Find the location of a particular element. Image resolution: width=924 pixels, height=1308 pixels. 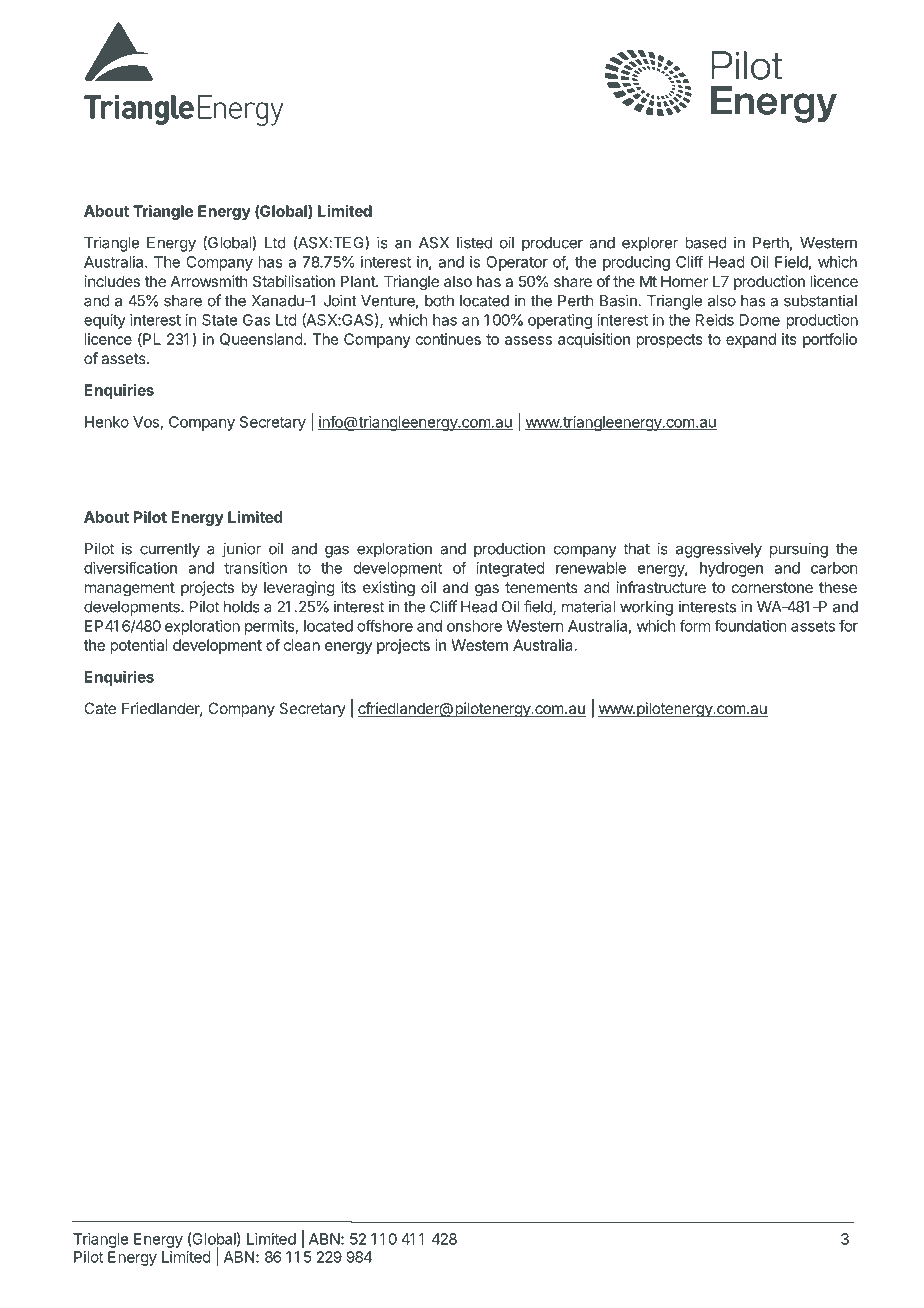

Vos is located at coordinates (146, 422).
